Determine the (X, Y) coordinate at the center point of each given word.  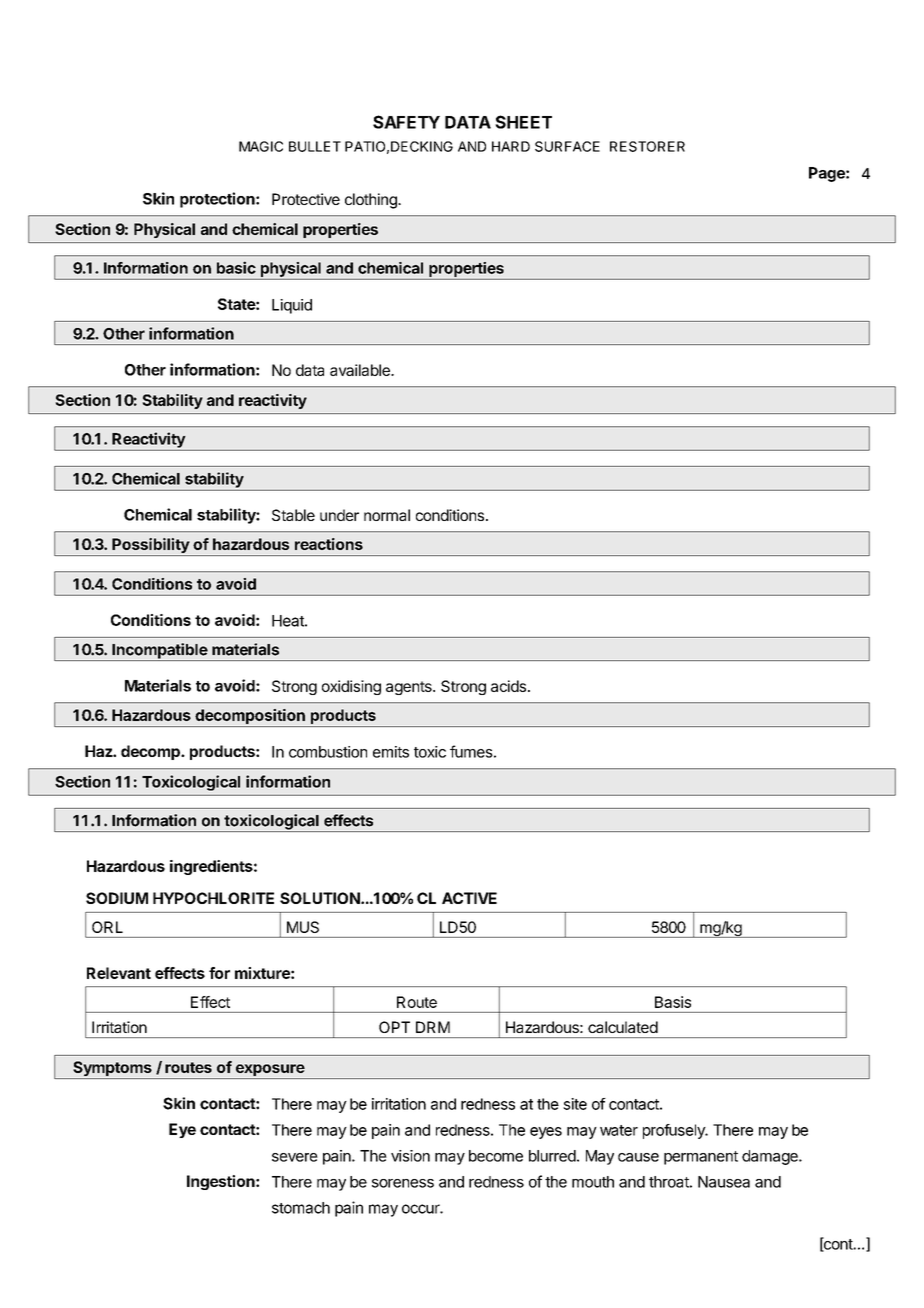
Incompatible (159, 652)
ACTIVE (469, 898)
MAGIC (261, 146)
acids (508, 686)
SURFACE (567, 146)
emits (391, 752)
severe (295, 1157)
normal (387, 515)
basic (236, 267)
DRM (433, 1027)
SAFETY (406, 122)
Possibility (150, 547)
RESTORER (647, 146)
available (361, 370)
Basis (673, 1002)
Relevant (119, 973)
